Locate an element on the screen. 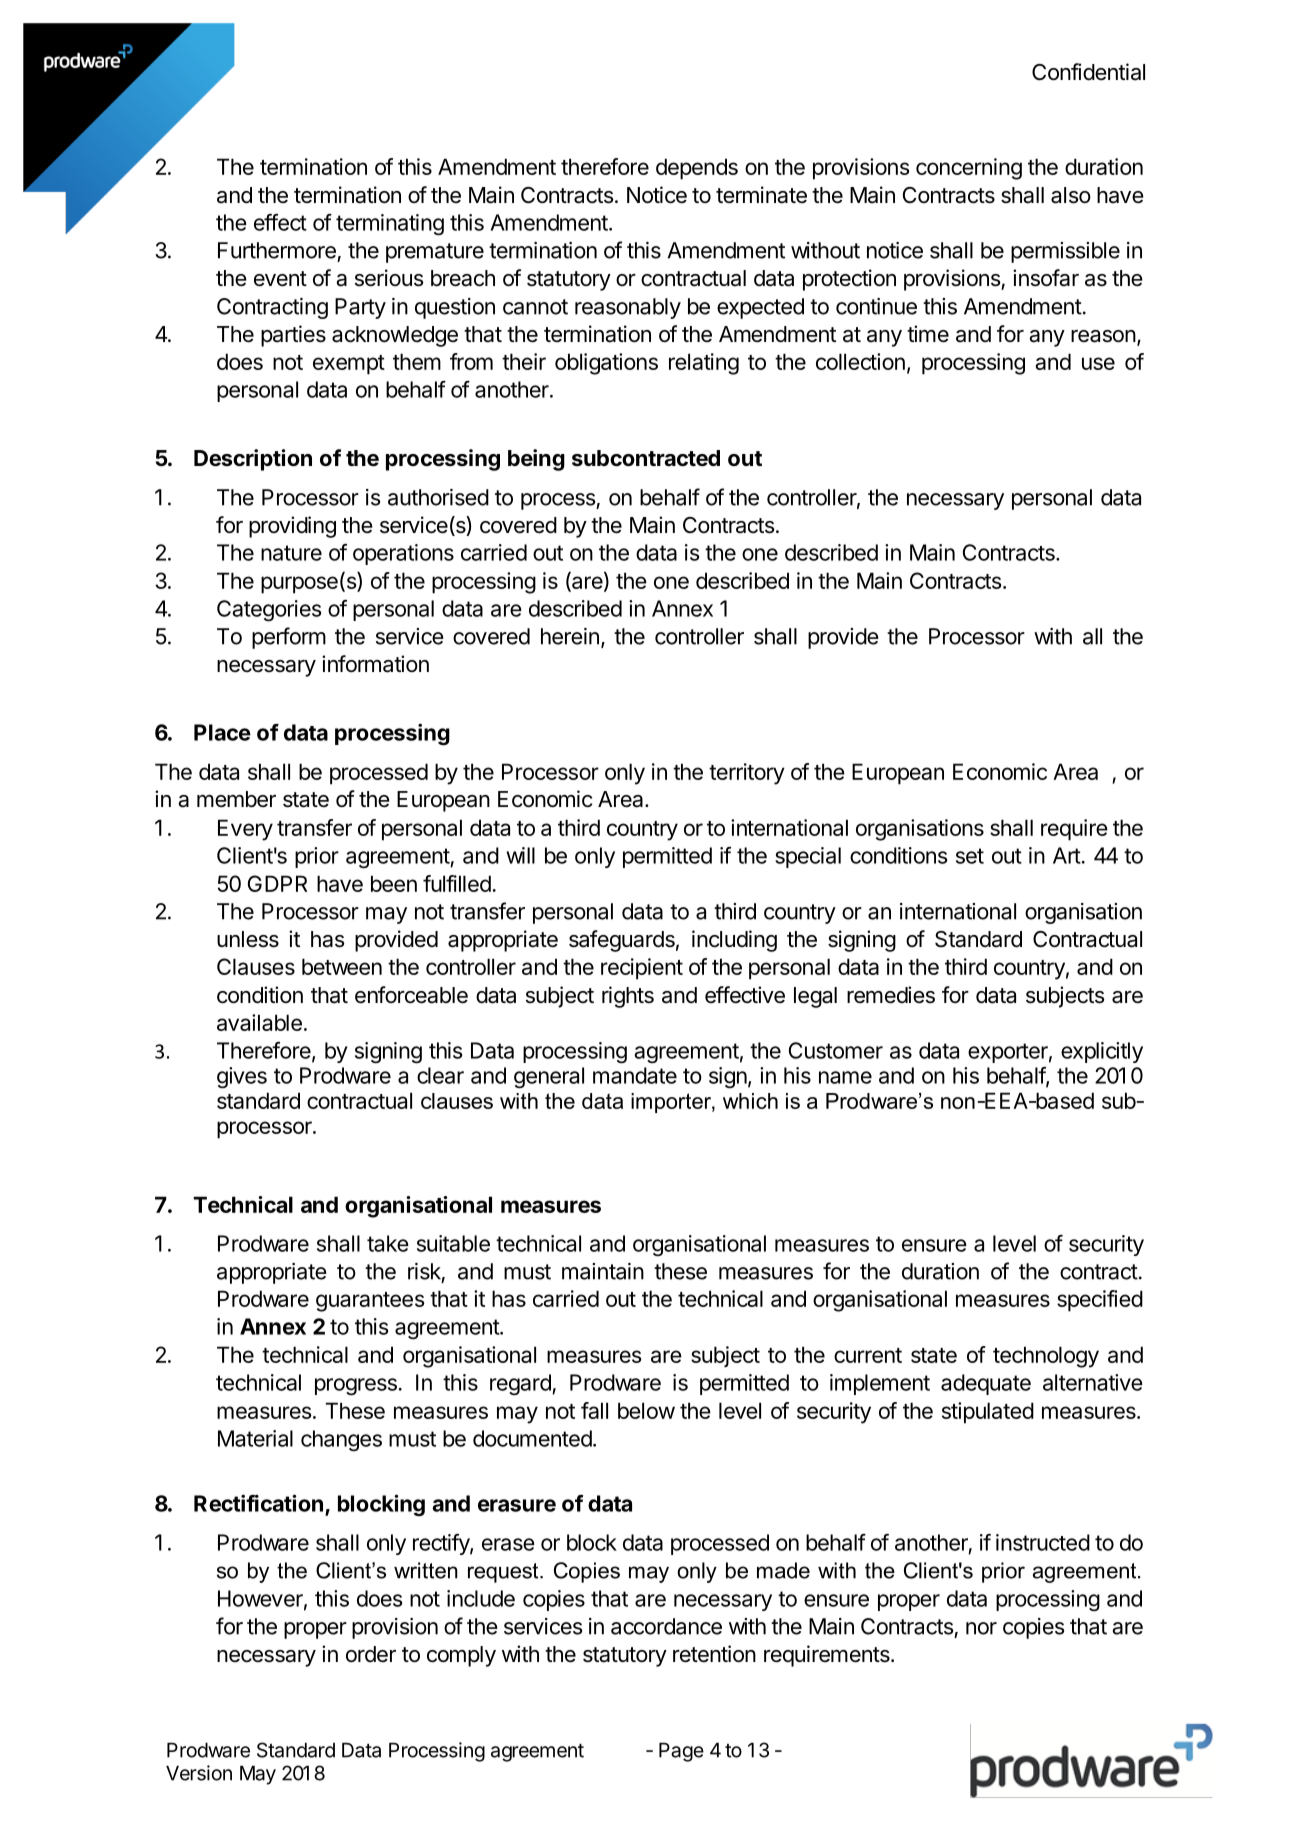 Image resolution: width=1297 pixels, height=1834 pixels. being is located at coordinates (536, 460).
